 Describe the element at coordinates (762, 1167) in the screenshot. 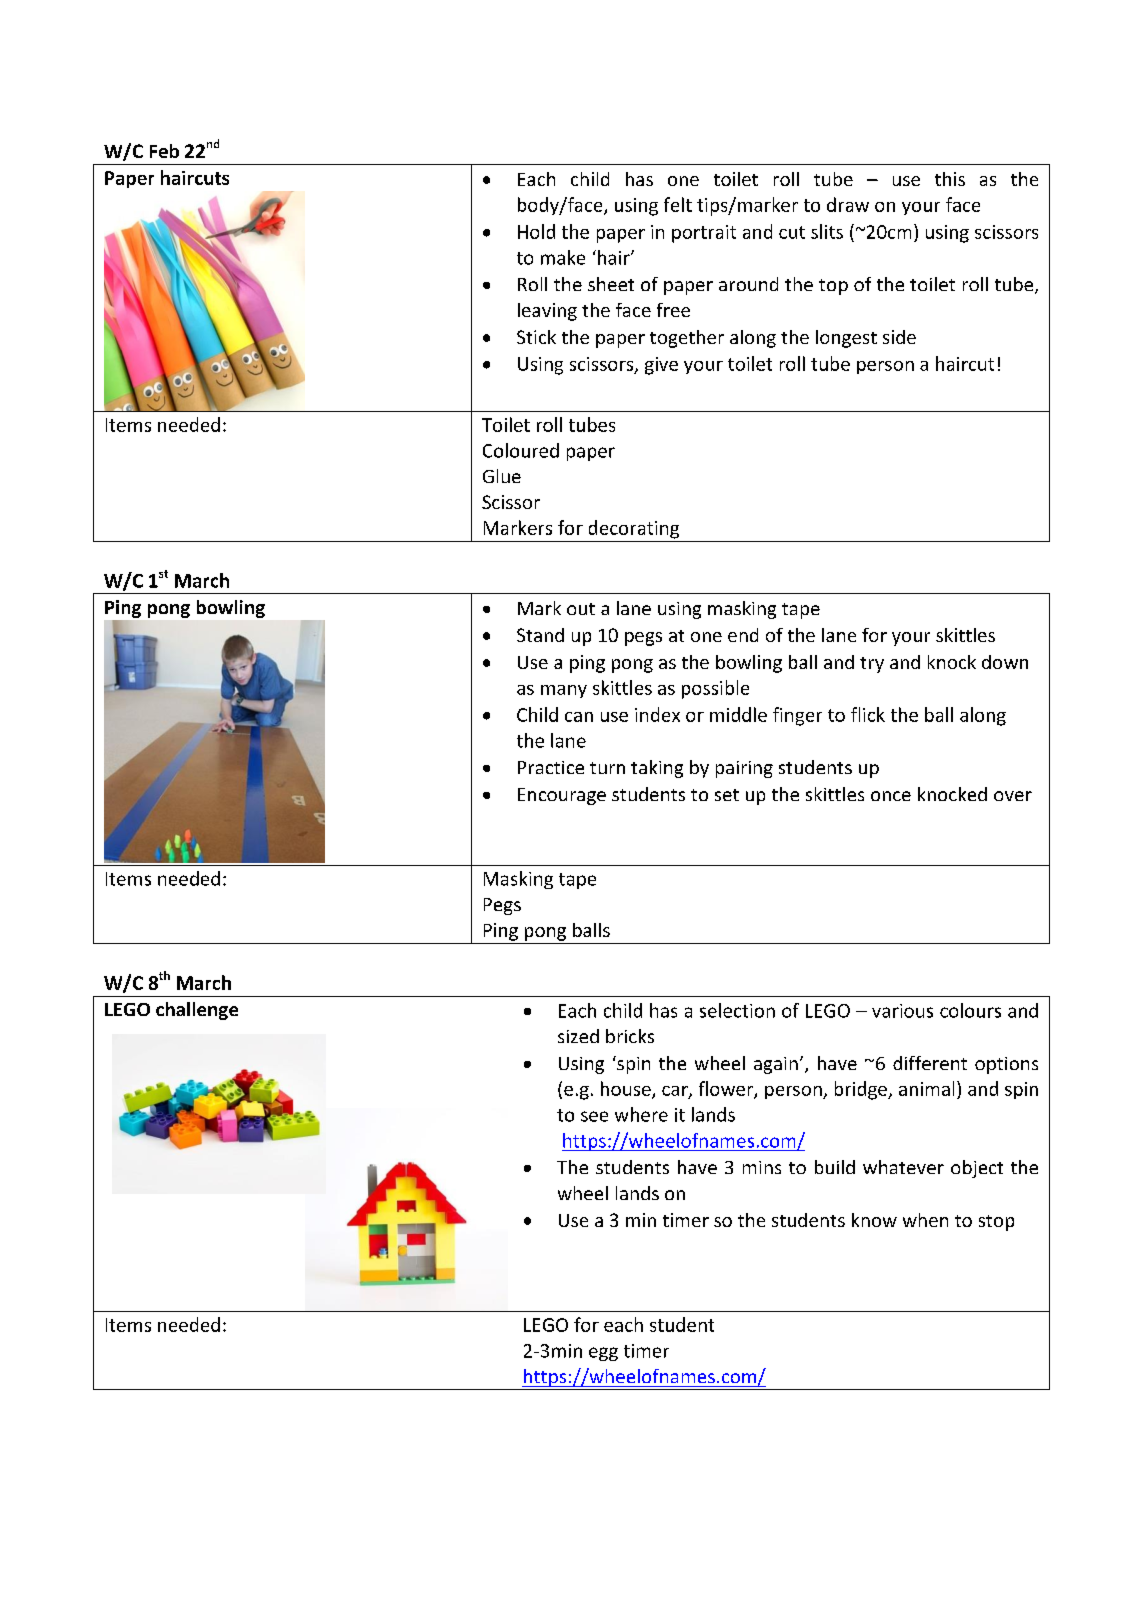

I see `mins` at that location.
